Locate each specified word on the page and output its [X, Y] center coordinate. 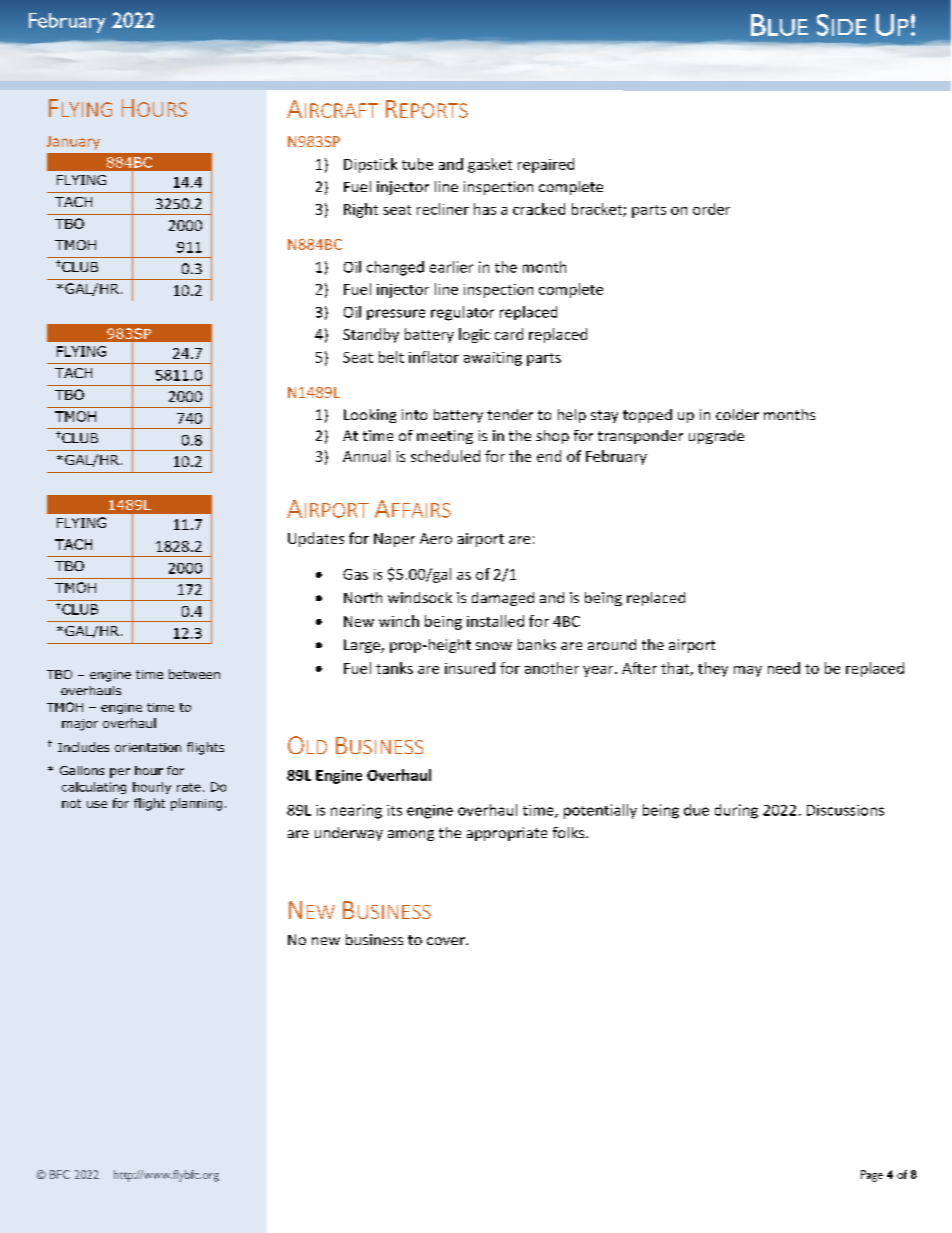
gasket [490, 165]
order [711, 209]
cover [447, 941]
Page [872, 1176]
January [73, 143]
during [736, 811]
